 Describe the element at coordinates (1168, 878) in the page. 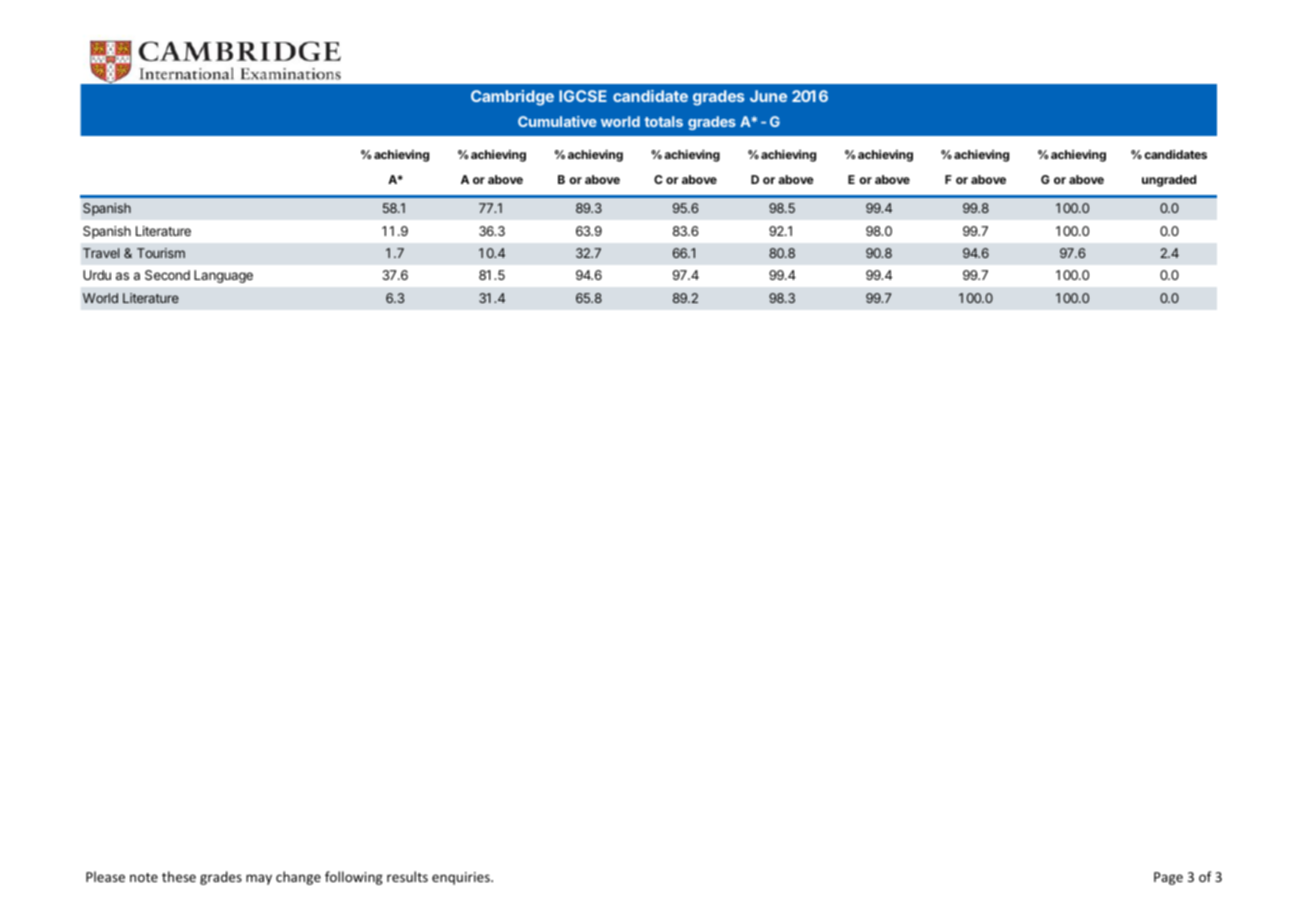

I see `Page` at that location.
